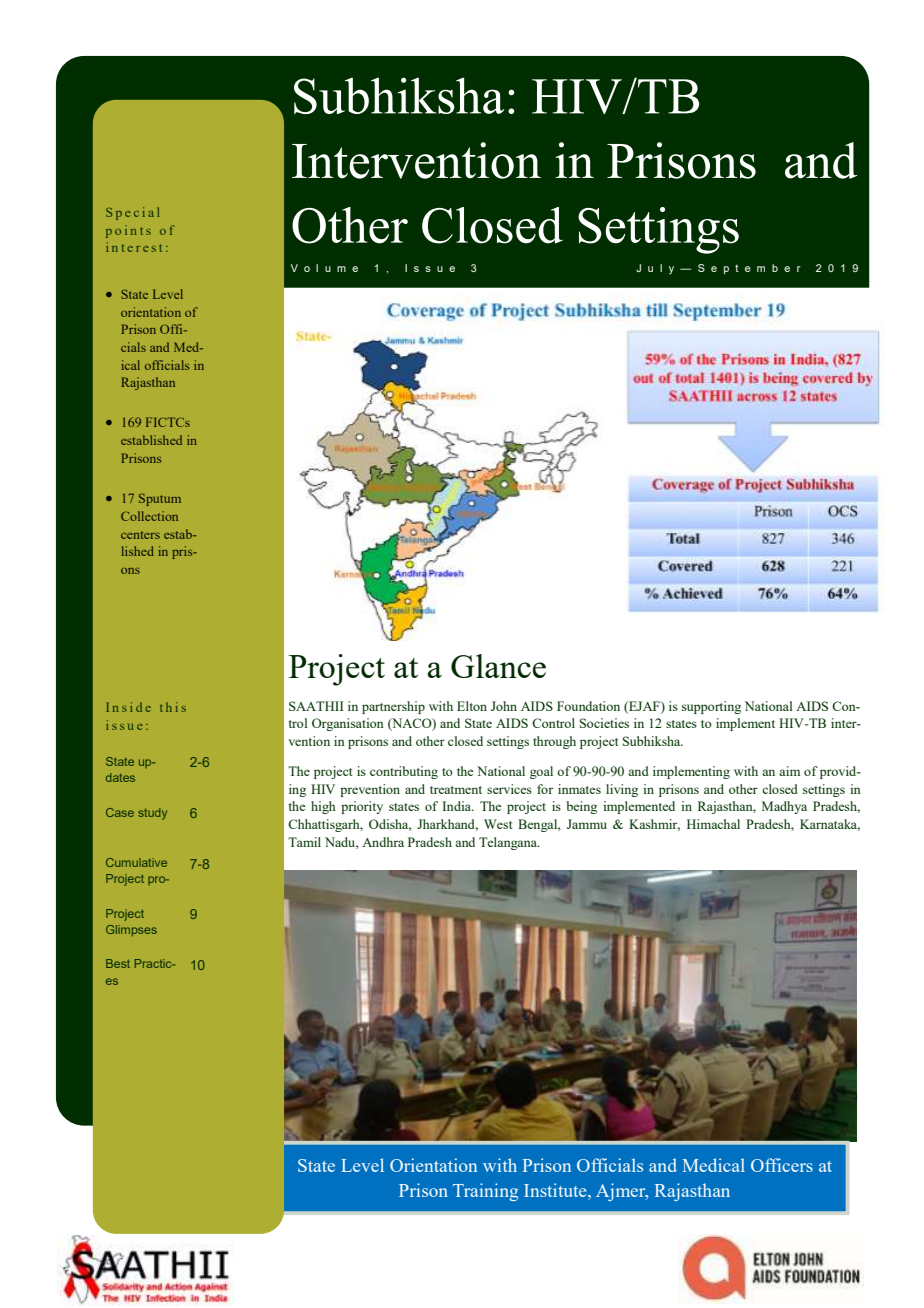 The height and width of the page is (1308, 924). Describe the element at coordinates (149, 516) in the page. I see `Collection` at that location.
